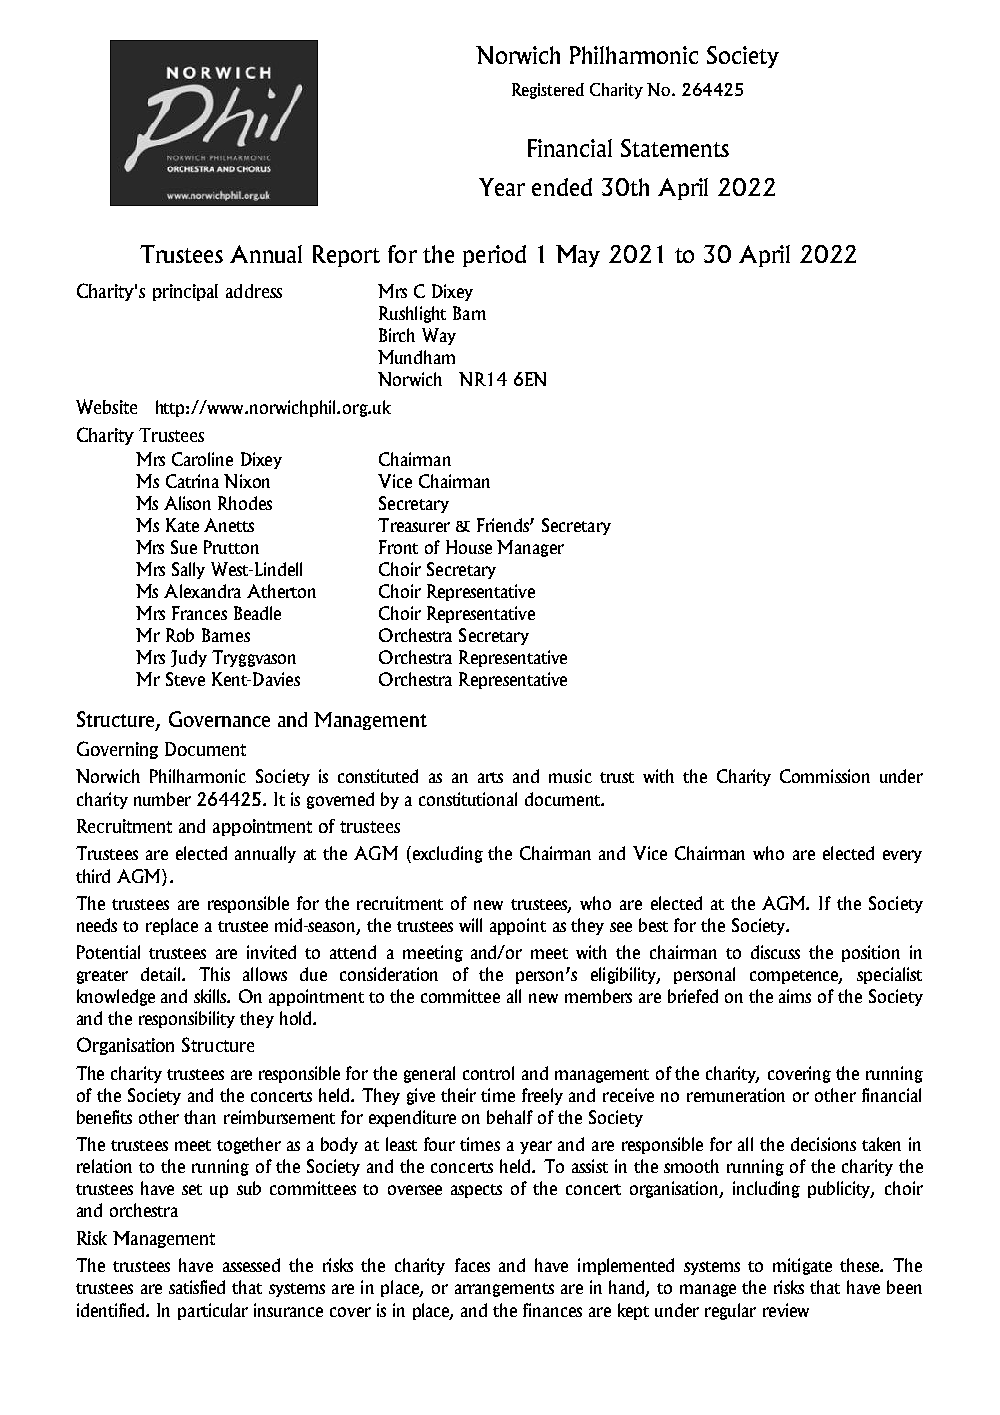  Describe the element at coordinates (490, 777) in the screenshot. I see `arts` at that location.
